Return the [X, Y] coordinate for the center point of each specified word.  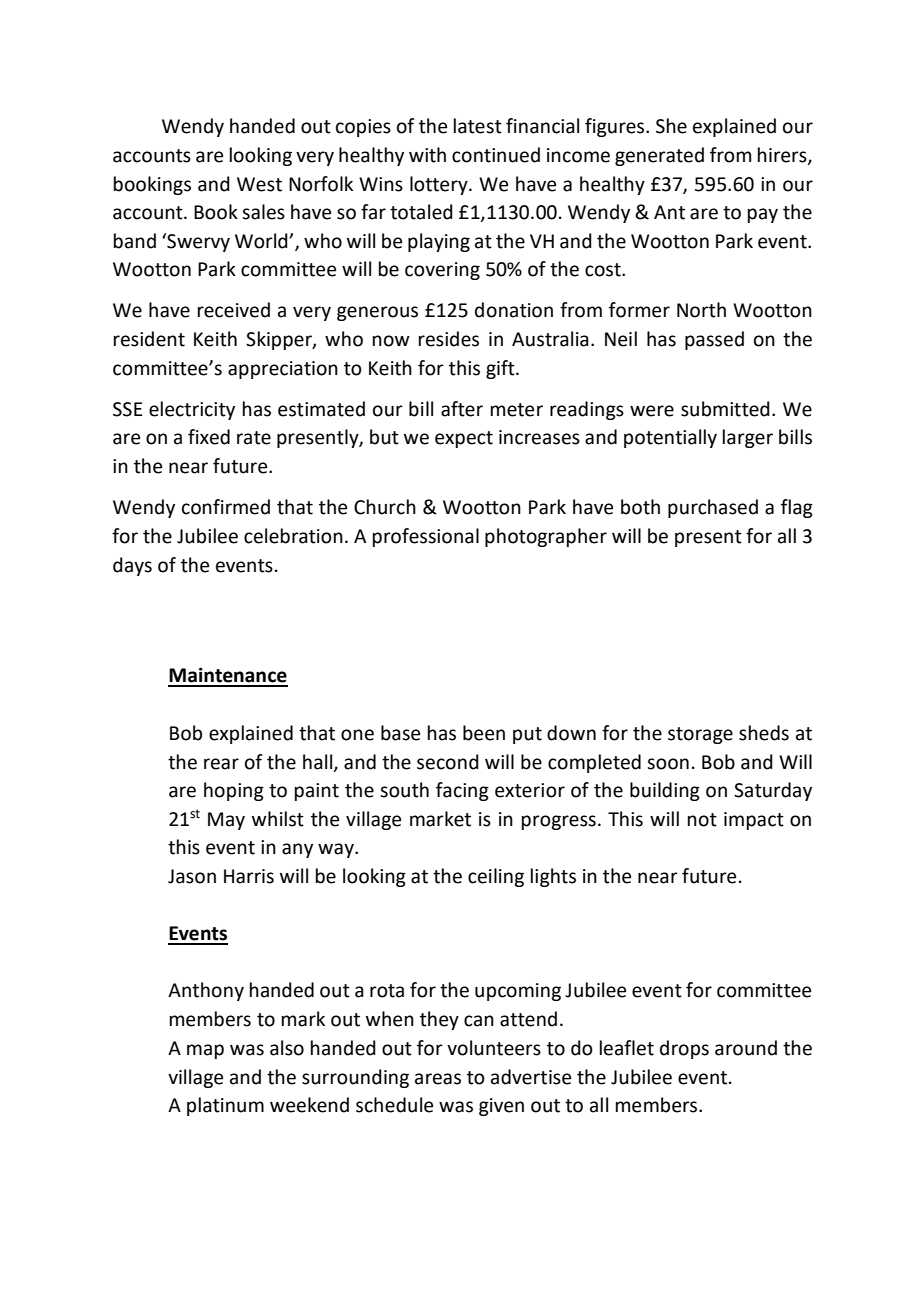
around [746, 1048]
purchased [713, 508]
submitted [725, 409]
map [205, 1051]
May [226, 821]
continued [496, 155]
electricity [192, 410]
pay [763, 215]
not [702, 820]
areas [438, 1079]
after [462, 409]
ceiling [496, 877]
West [259, 184]
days [132, 566]
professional [426, 537]
